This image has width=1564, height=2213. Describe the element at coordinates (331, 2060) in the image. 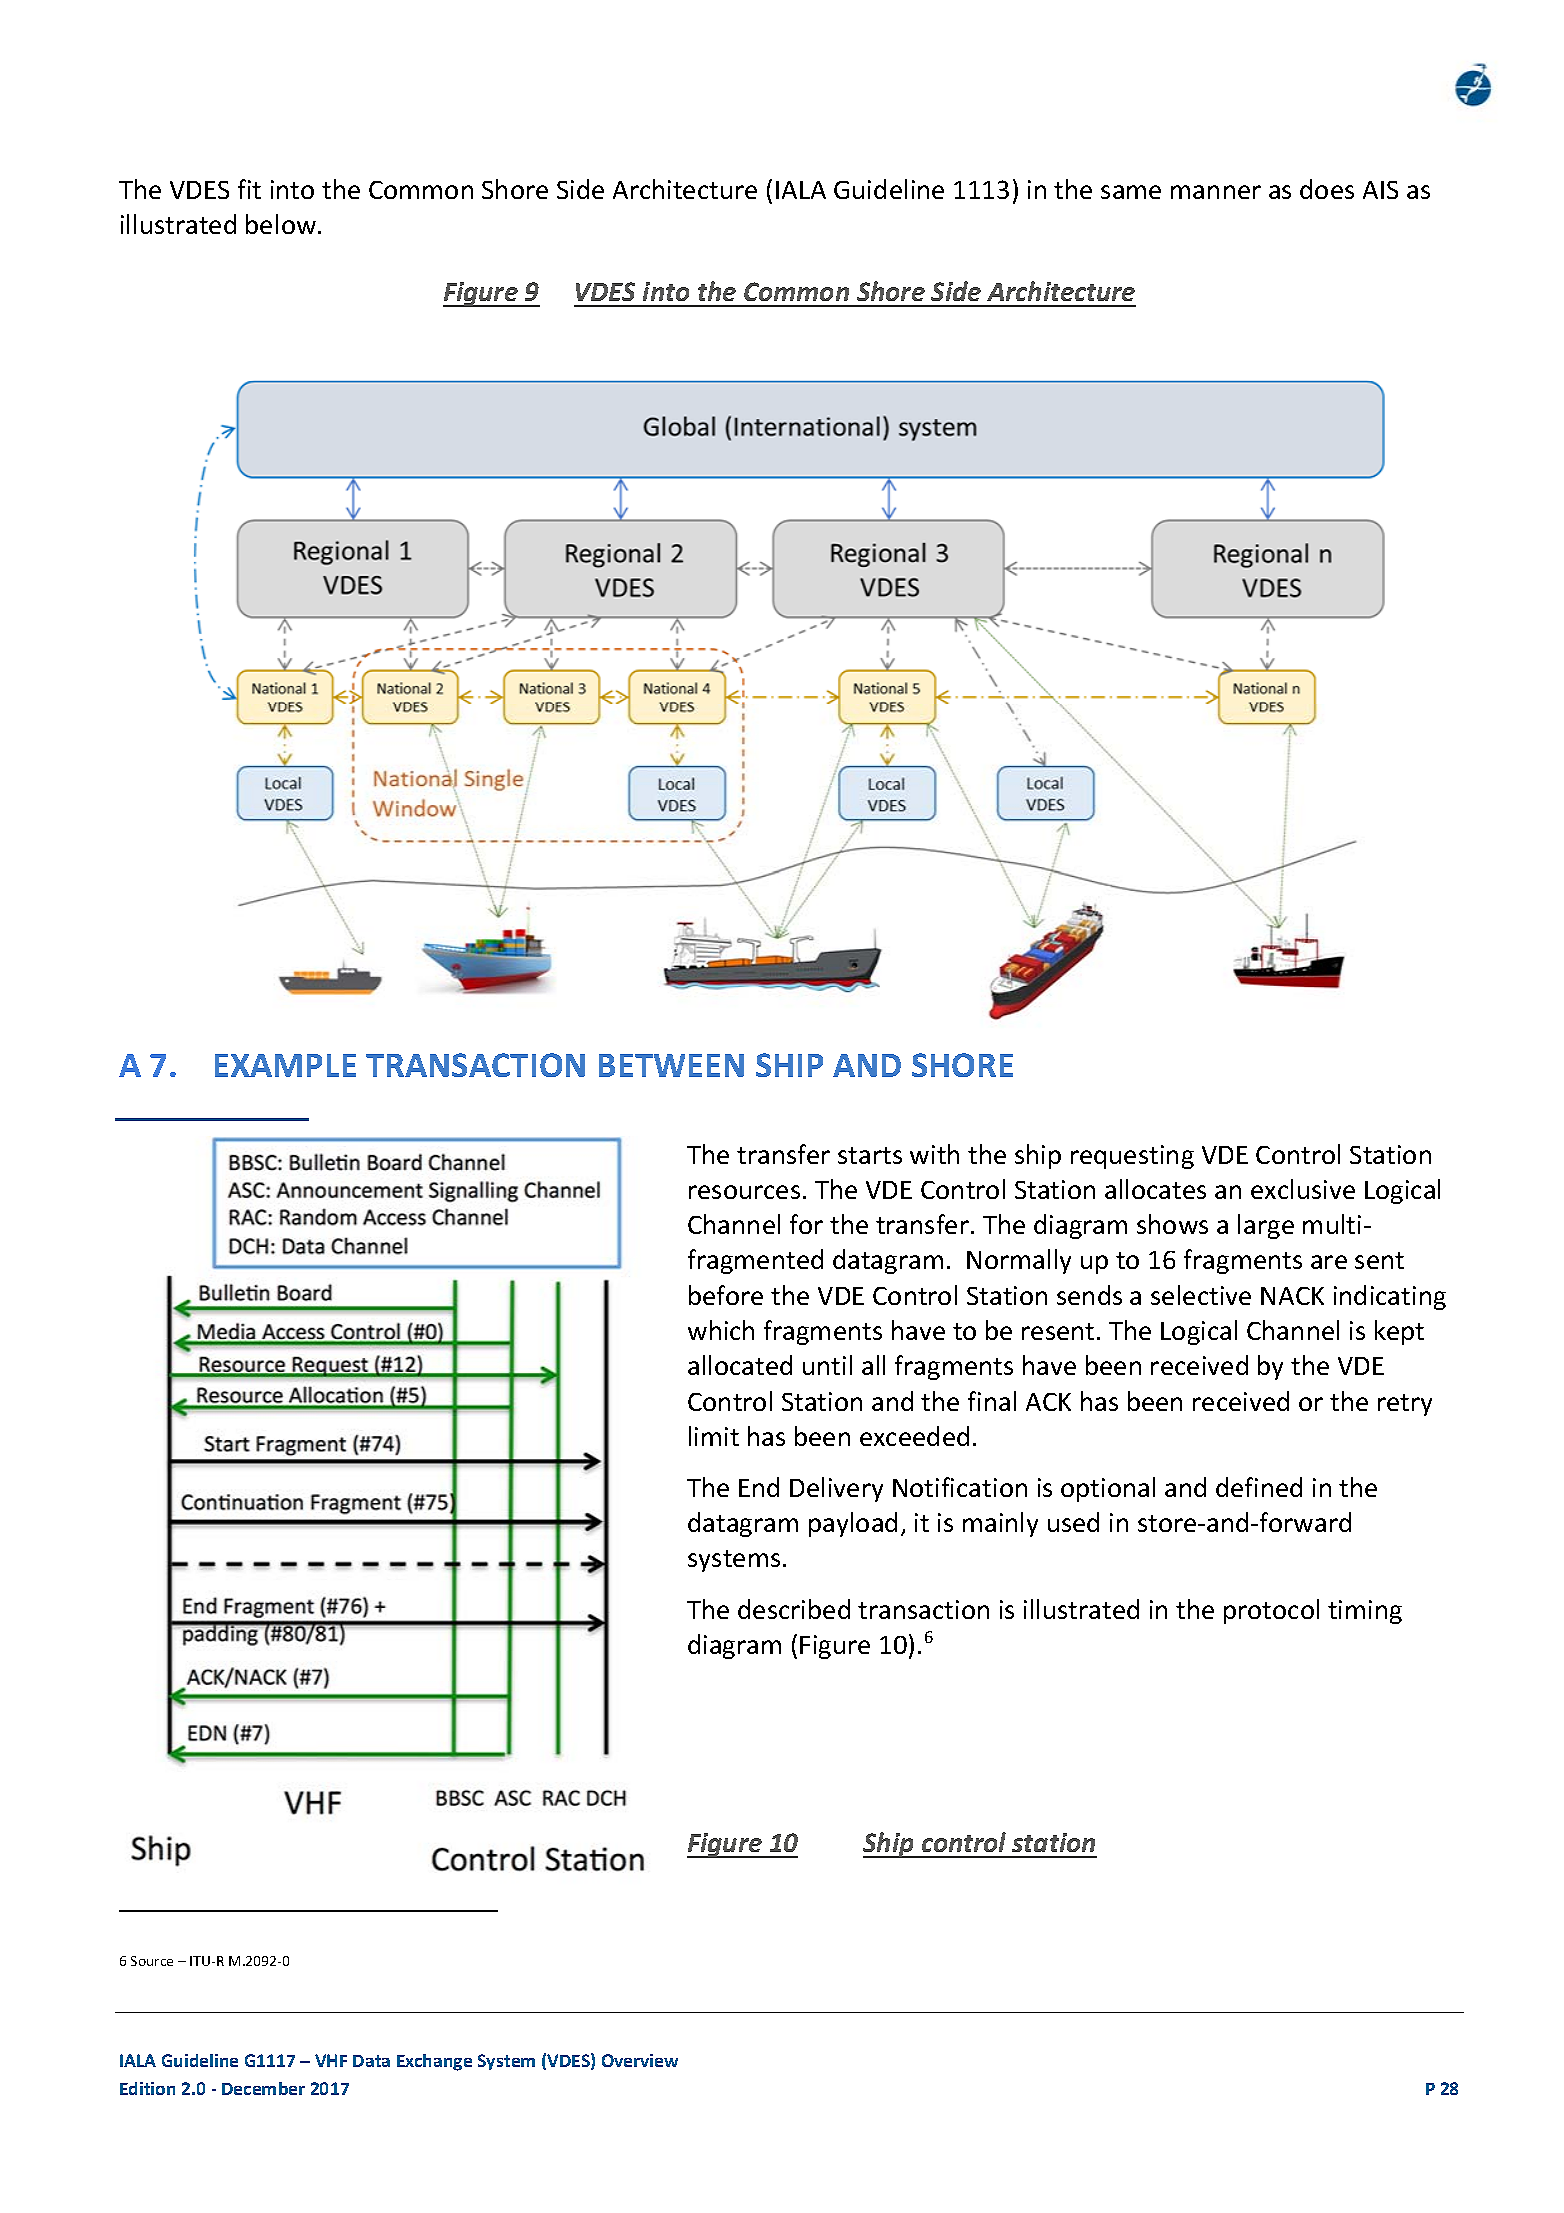

I see `VHF` at that location.
